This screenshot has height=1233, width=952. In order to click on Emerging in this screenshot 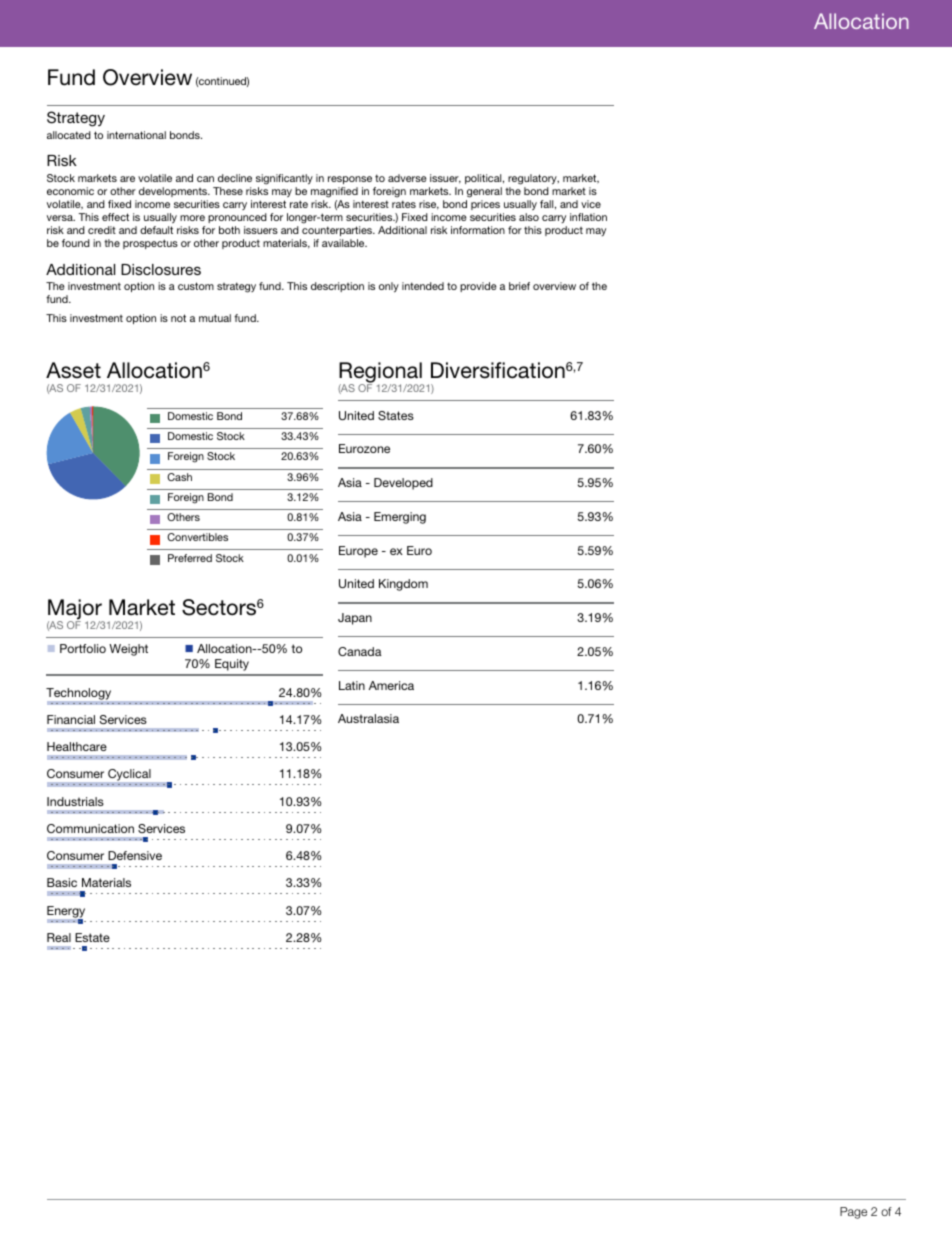, I will do `click(400, 518)`.
